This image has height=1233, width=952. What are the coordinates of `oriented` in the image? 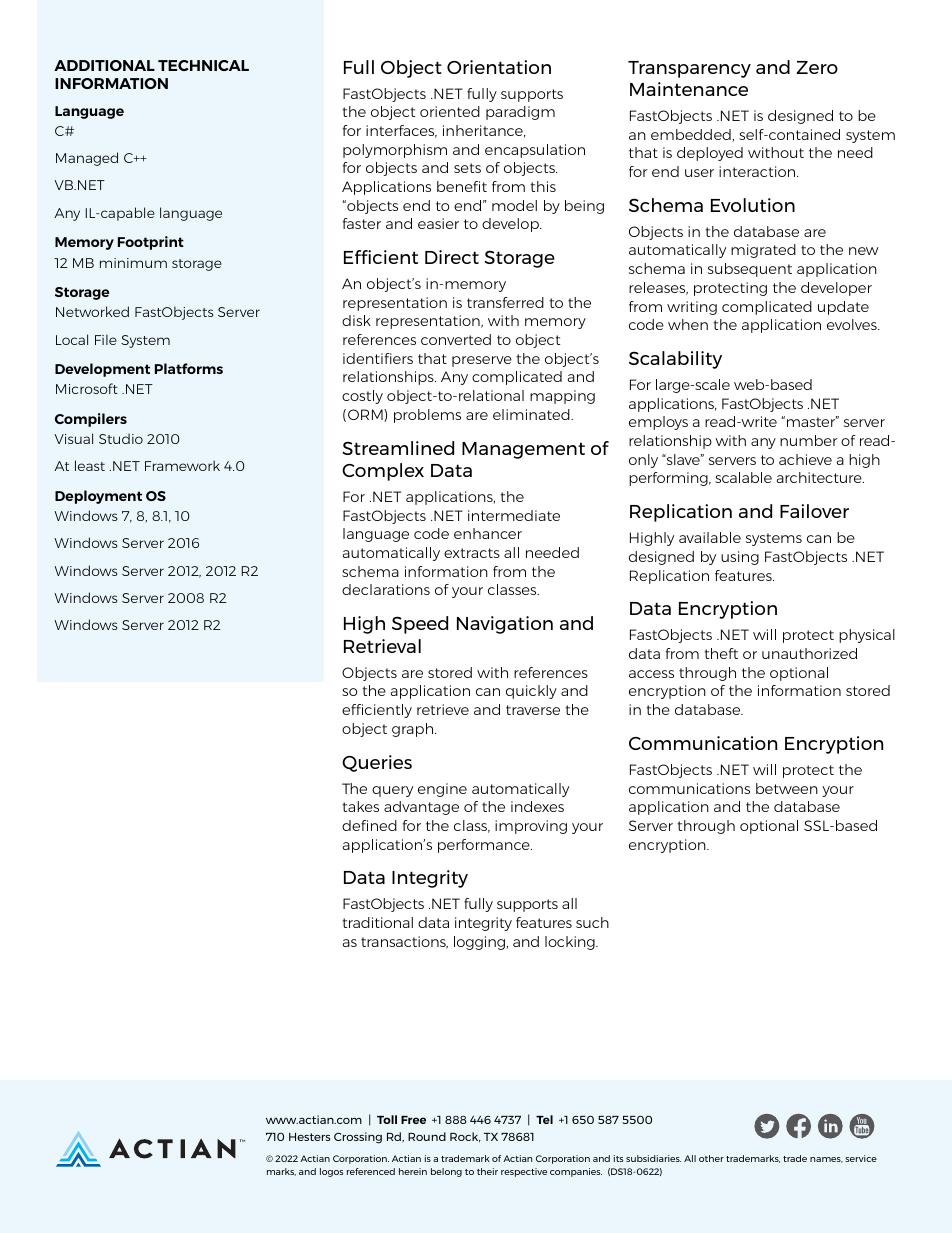 It's located at (450, 111).
